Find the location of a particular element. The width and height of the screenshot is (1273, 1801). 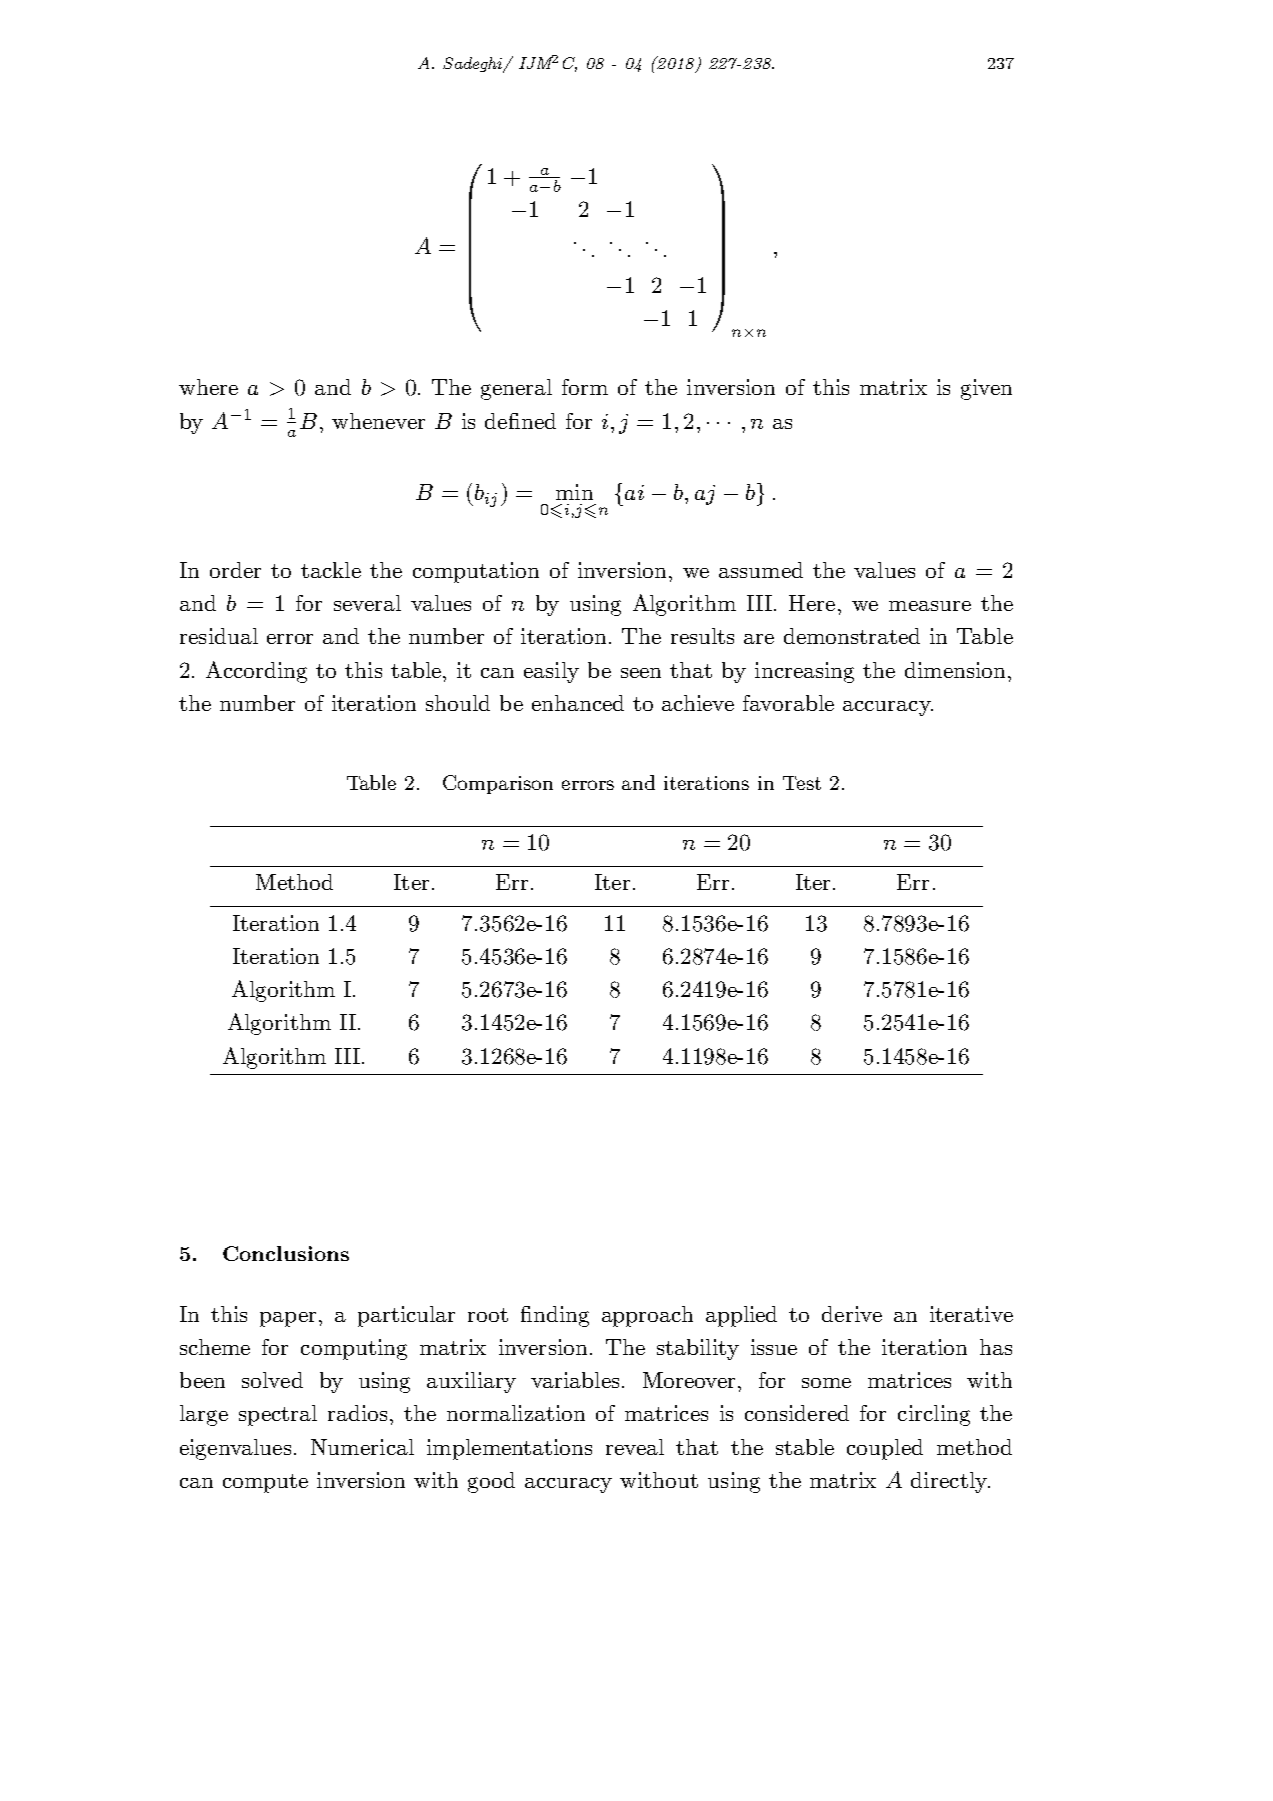

form is located at coordinates (585, 387).
